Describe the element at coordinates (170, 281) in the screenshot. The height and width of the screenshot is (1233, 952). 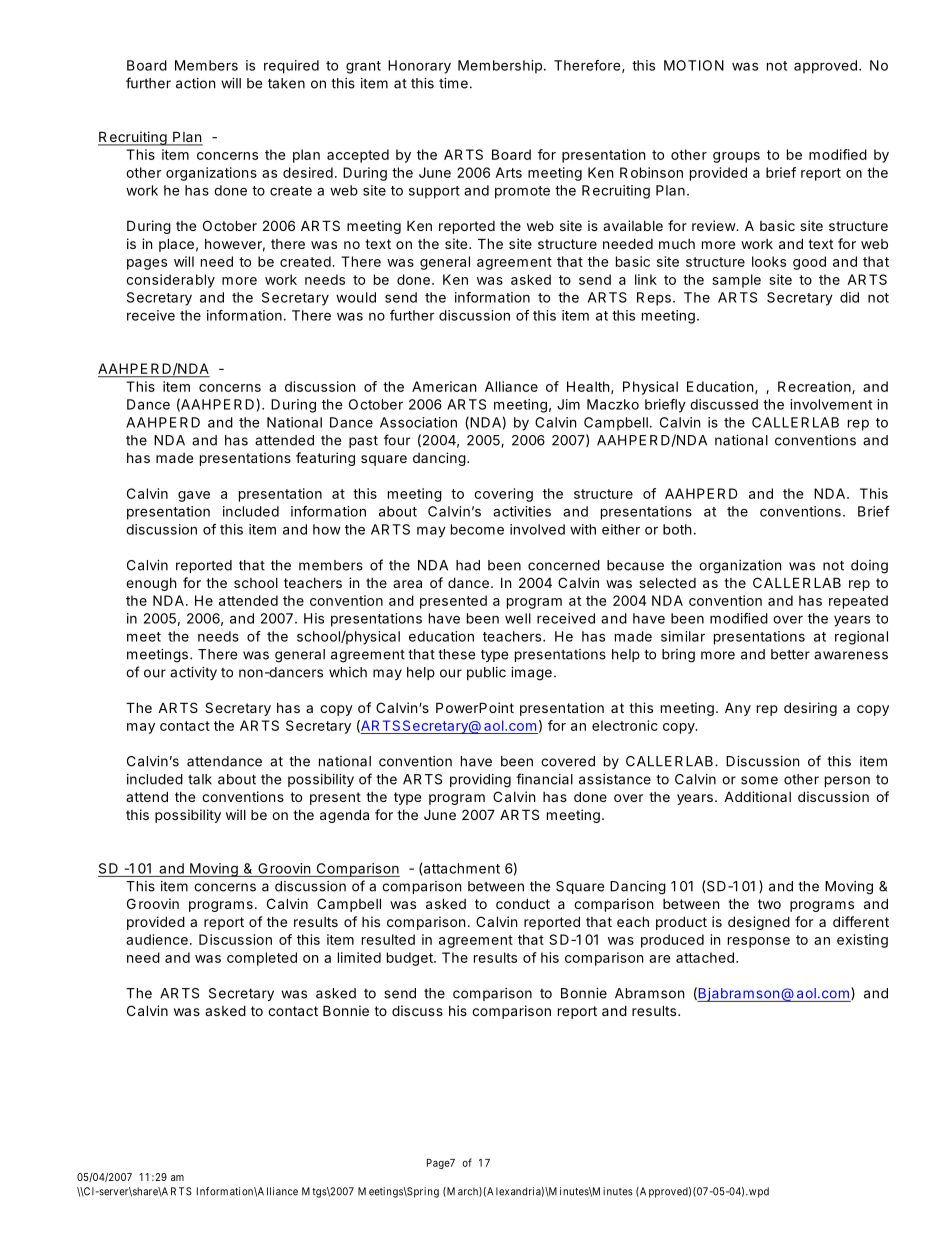
I see `considerably` at that location.
